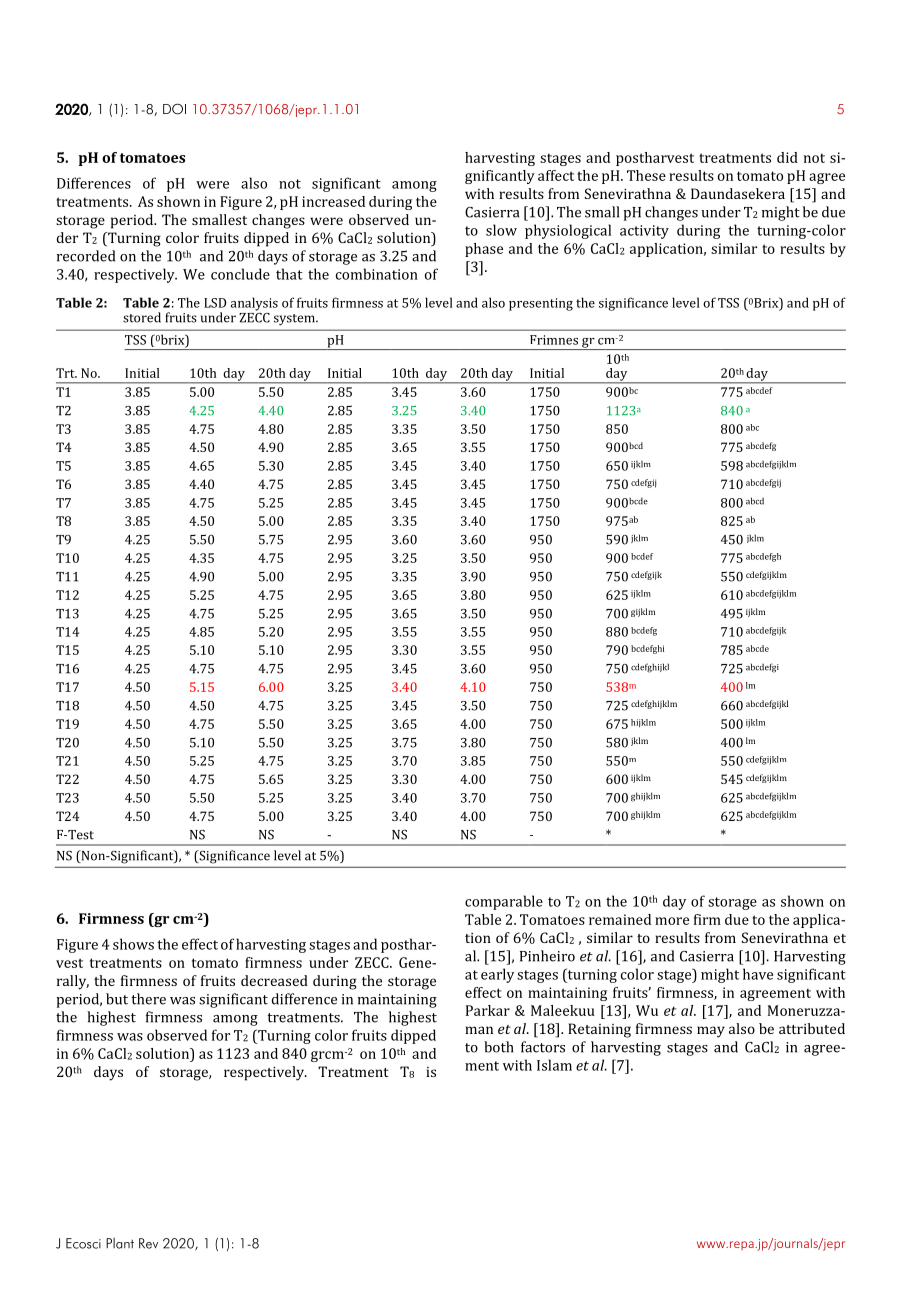  What do you see at coordinates (504, 902) in the page?
I see `comparable` at bounding box center [504, 902].
